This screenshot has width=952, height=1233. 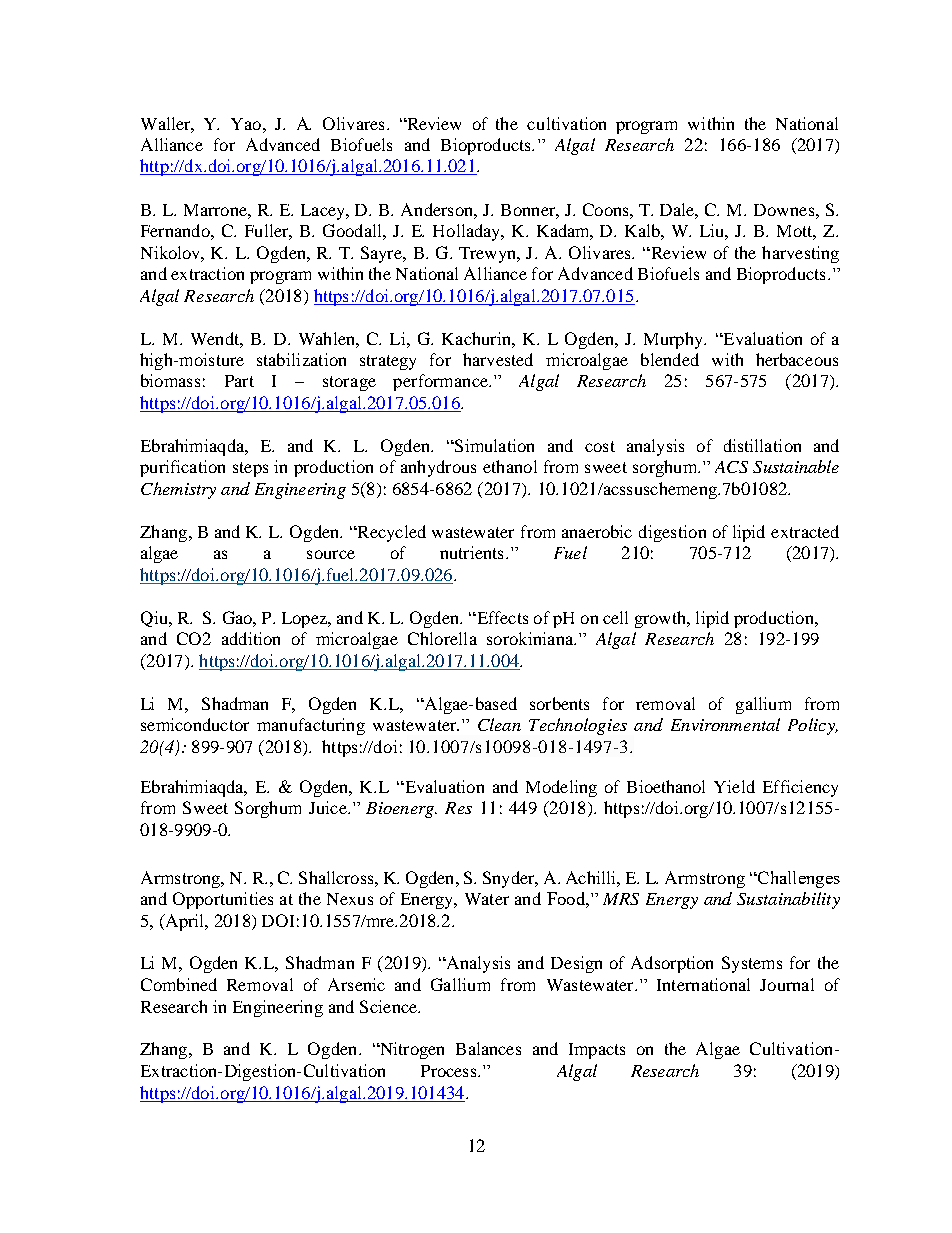 I want to click on Holladay, so click(x=468, y=232).
